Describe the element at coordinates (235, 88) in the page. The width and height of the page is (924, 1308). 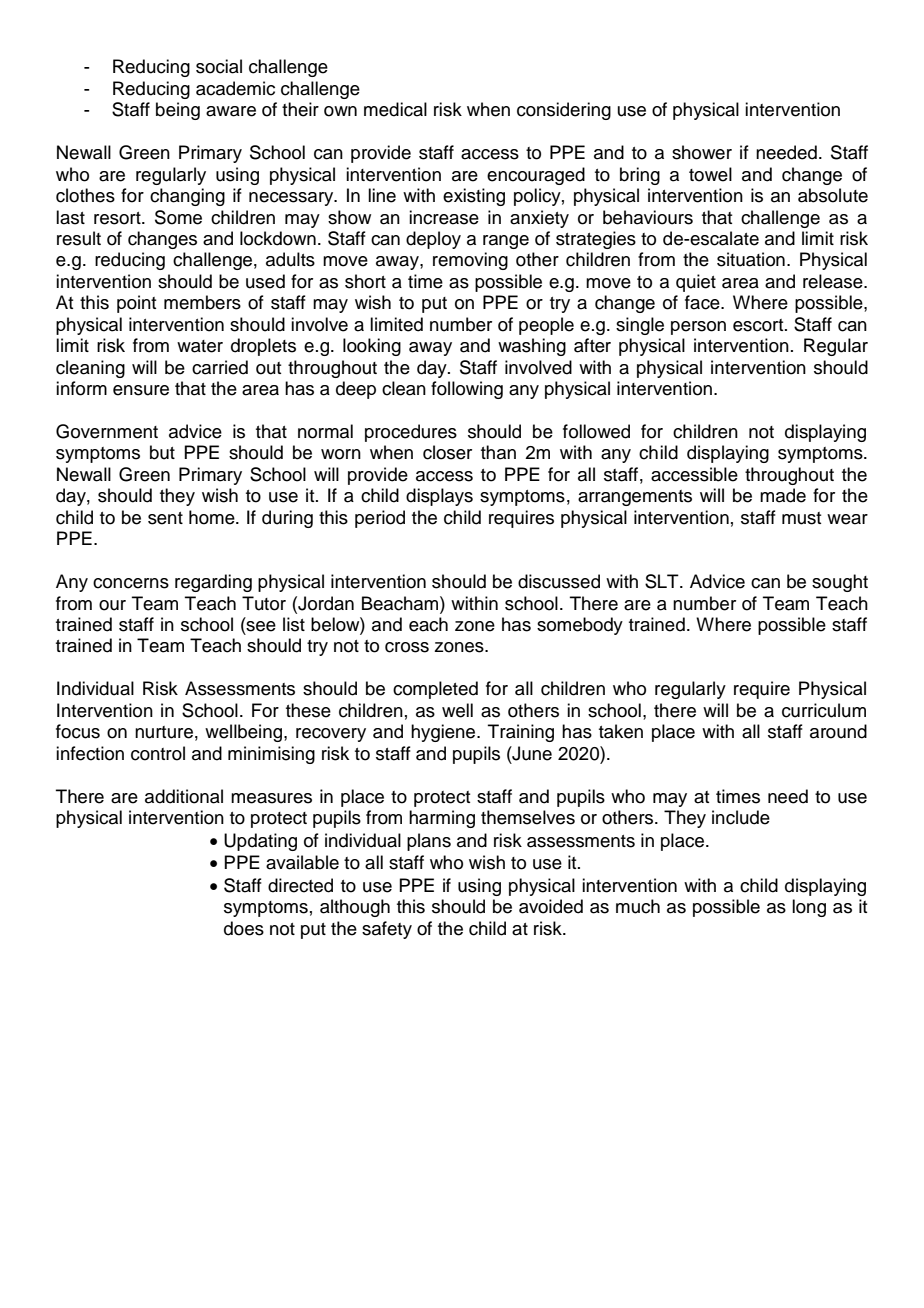
I see `academic` at that location.
